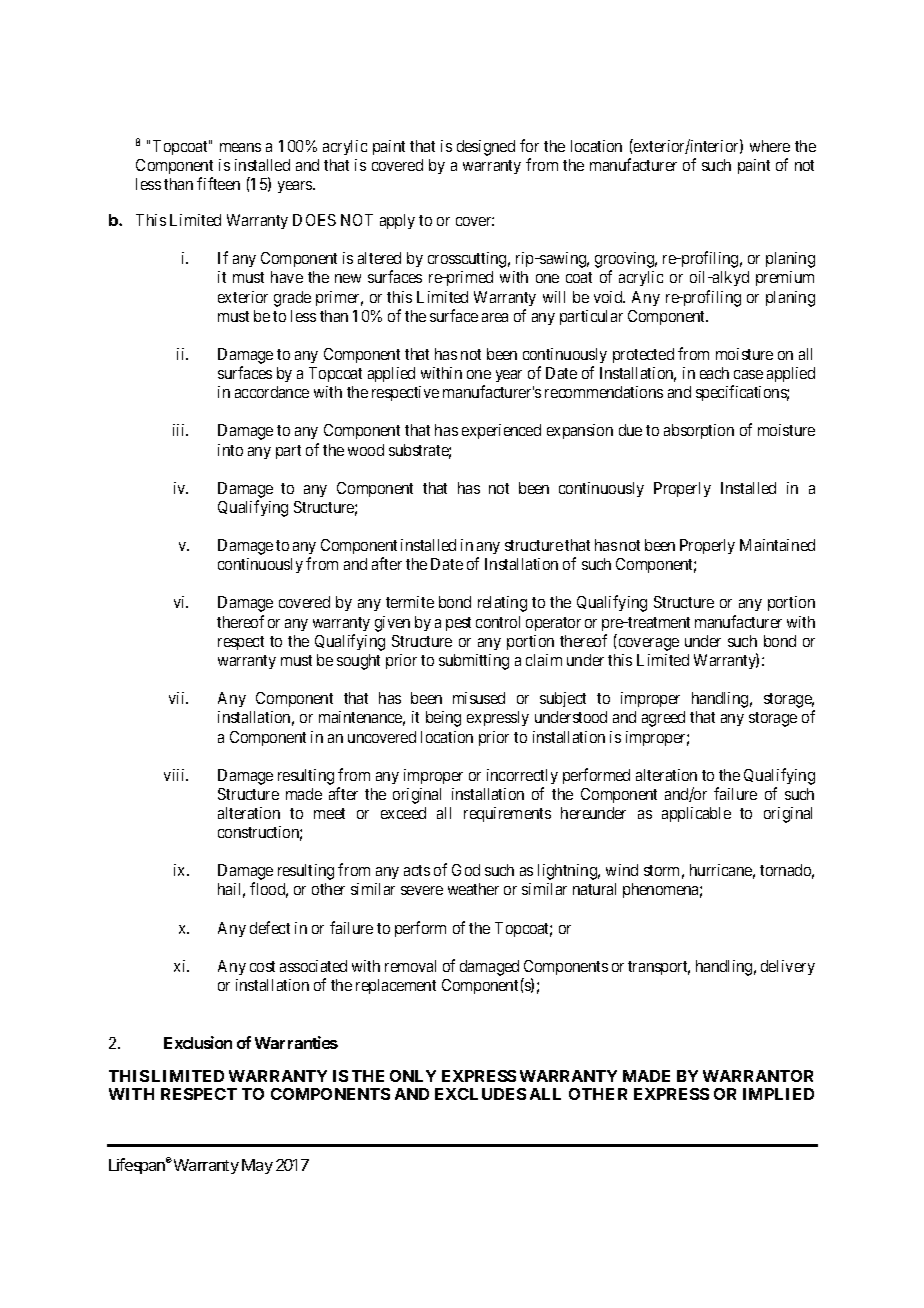  What do you see at coordinates (480, 1094) in the document?
I see `EXCLUDES` at bounding box center [480, 1094].
